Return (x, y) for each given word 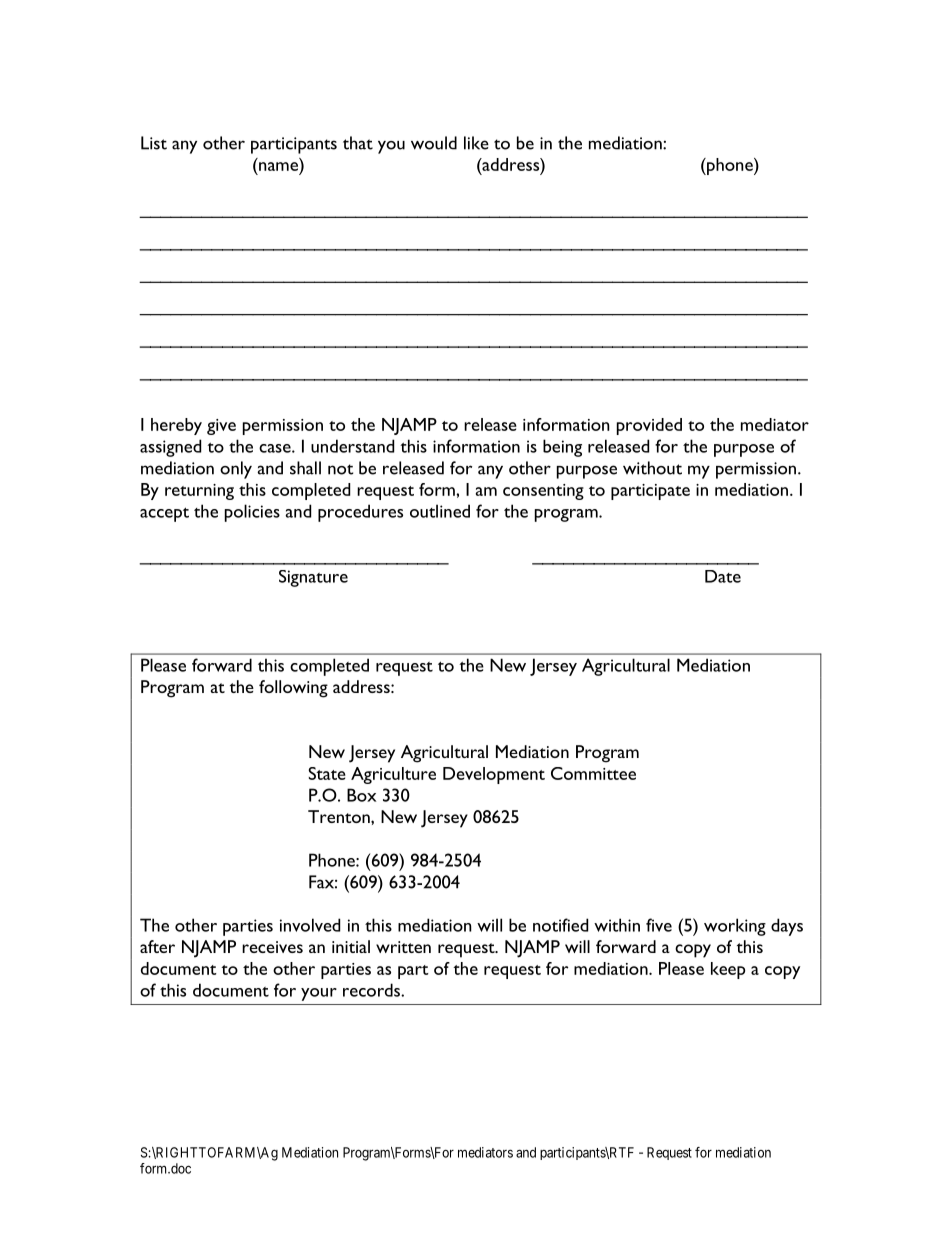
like (476, 143)
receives (272, 947)
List (154, 143)
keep (728, 970)
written (403, 947)
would (434, 143)
